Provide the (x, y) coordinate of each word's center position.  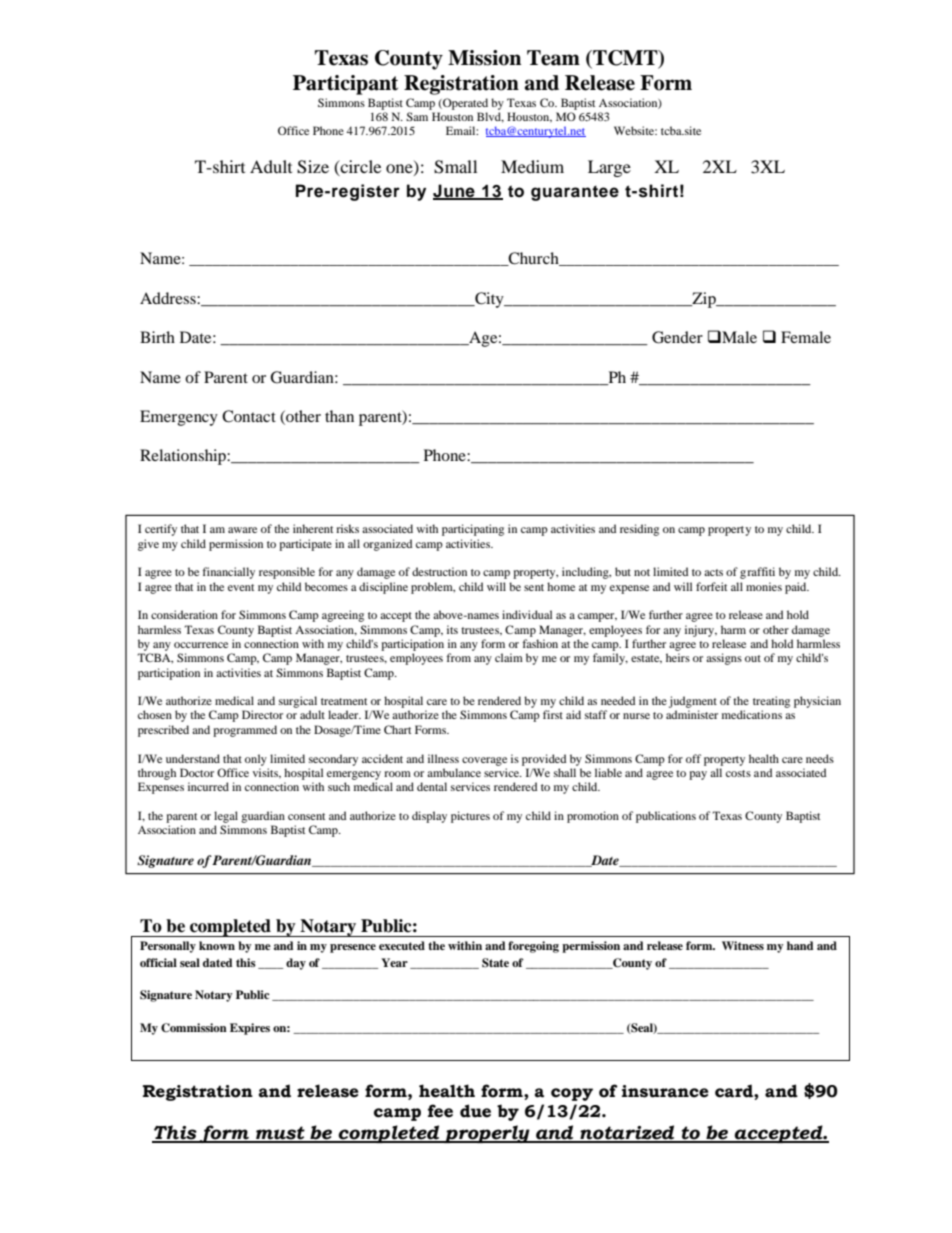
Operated (464, 104)
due (475, 1111)
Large (609, 168)
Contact (249, 416)
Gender (677, 337)
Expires (250, 1029)
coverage (484, 761)
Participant (345, 85)
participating (473, 530)
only (256, 760)
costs (738, 773)
